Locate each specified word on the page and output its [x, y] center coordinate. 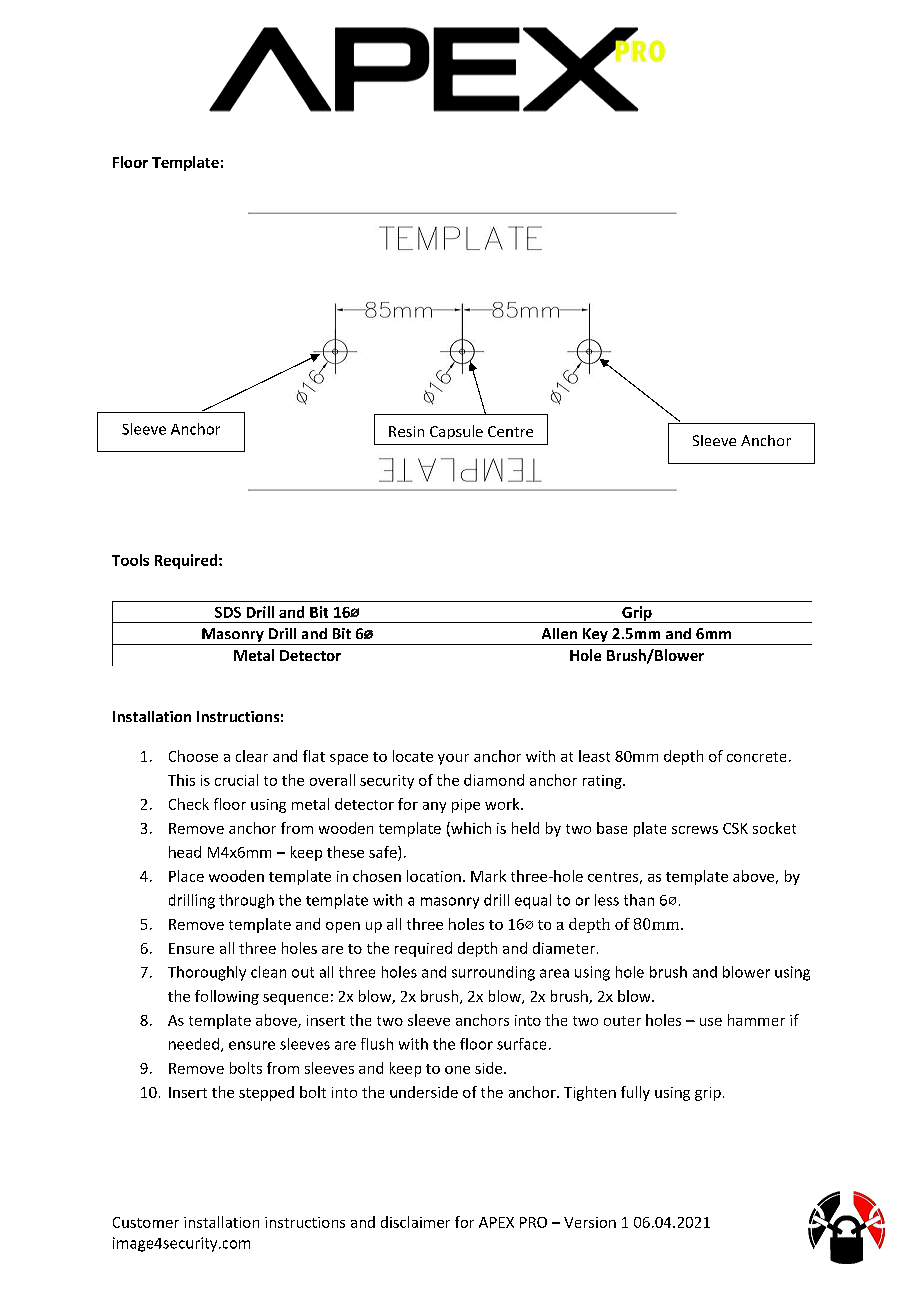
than [639, 900]
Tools [130, 560]
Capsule [456, 432]
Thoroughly [207, 973]
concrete [756, 757]
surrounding [493, 973]
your [453, 759]
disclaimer [415, 1222]
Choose [193, 756]
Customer [146, 1222]
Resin [406, 431]
